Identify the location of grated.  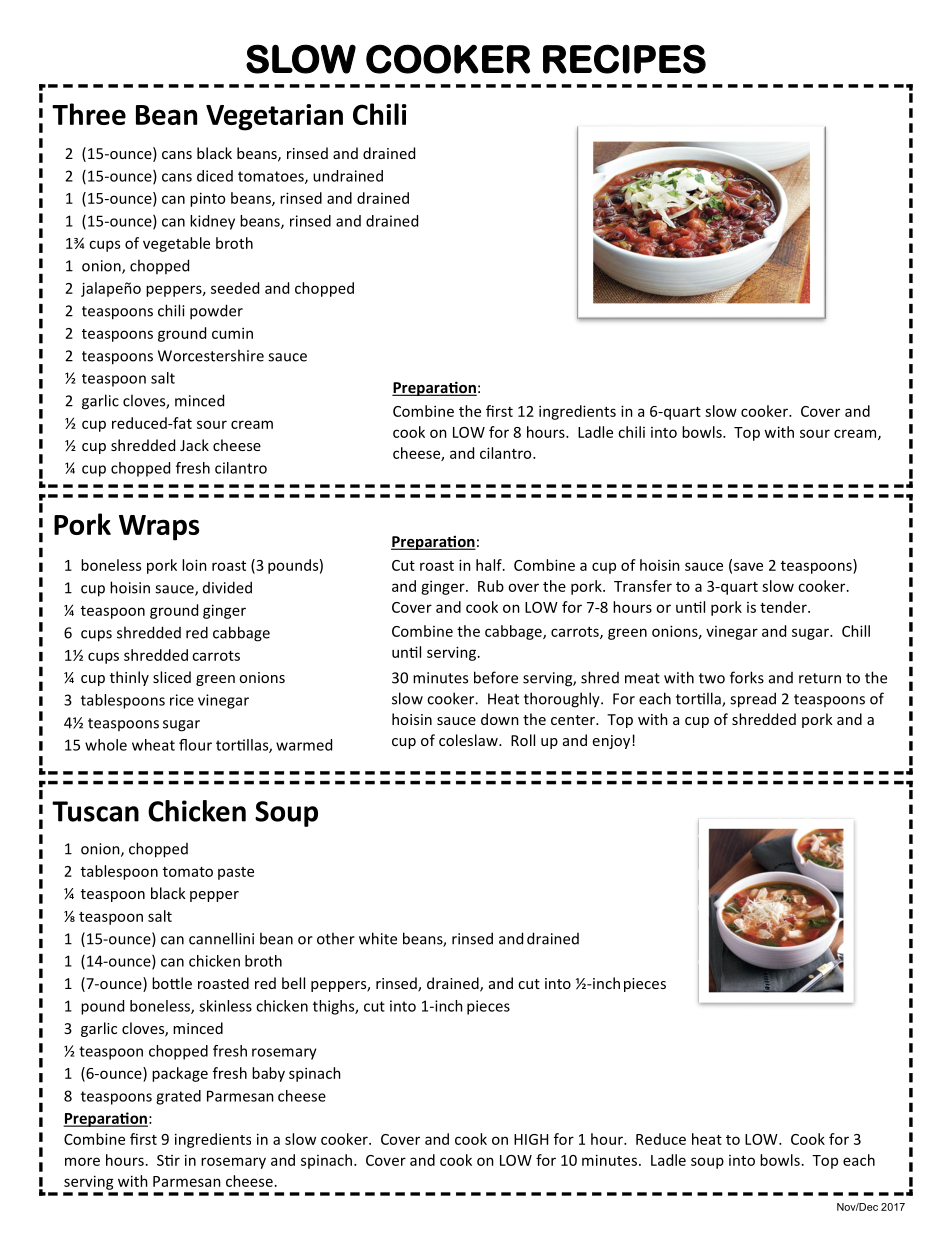
(178, 1097).
